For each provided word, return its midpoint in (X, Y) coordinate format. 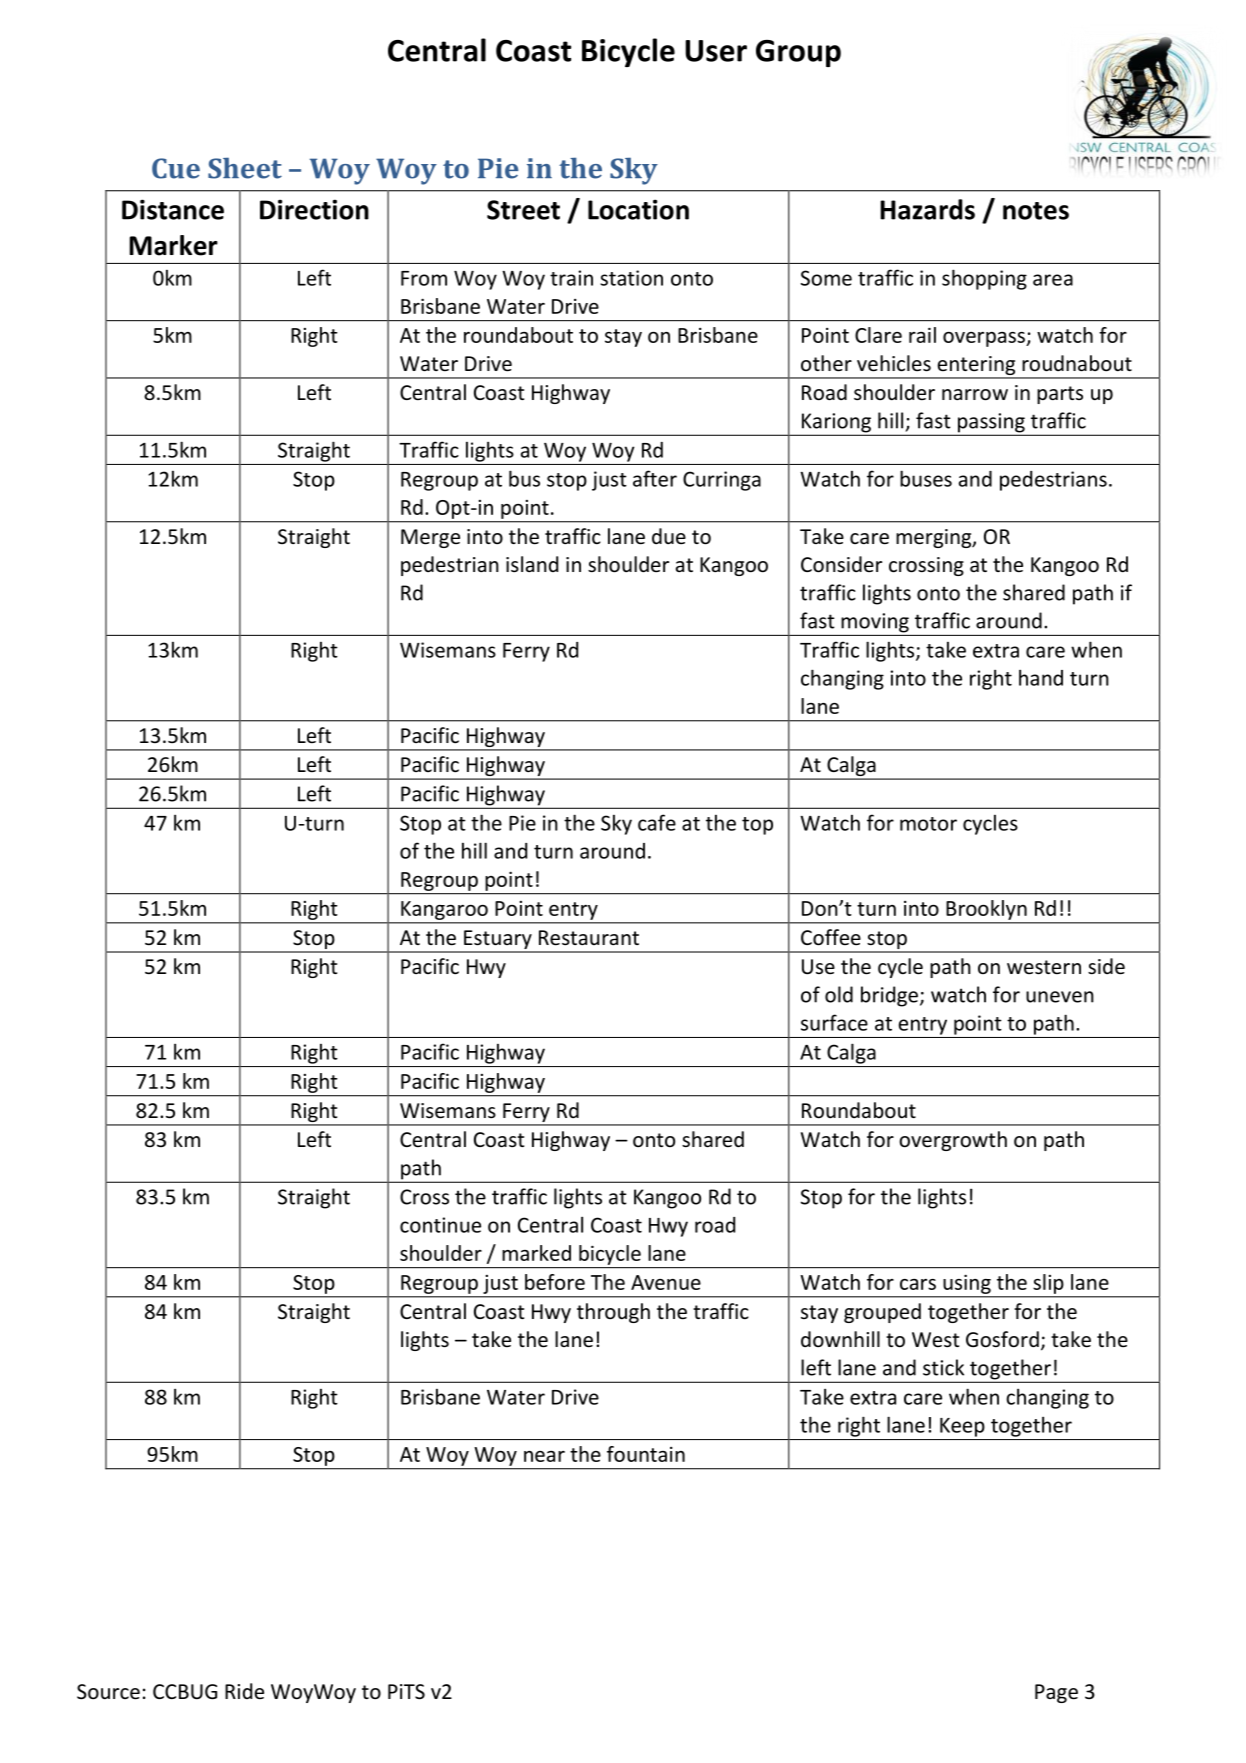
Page (1056, 1693)
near (544, 1456)
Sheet (245, 168)
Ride (244, 1691)
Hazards (927, 209)
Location (638, 209)
